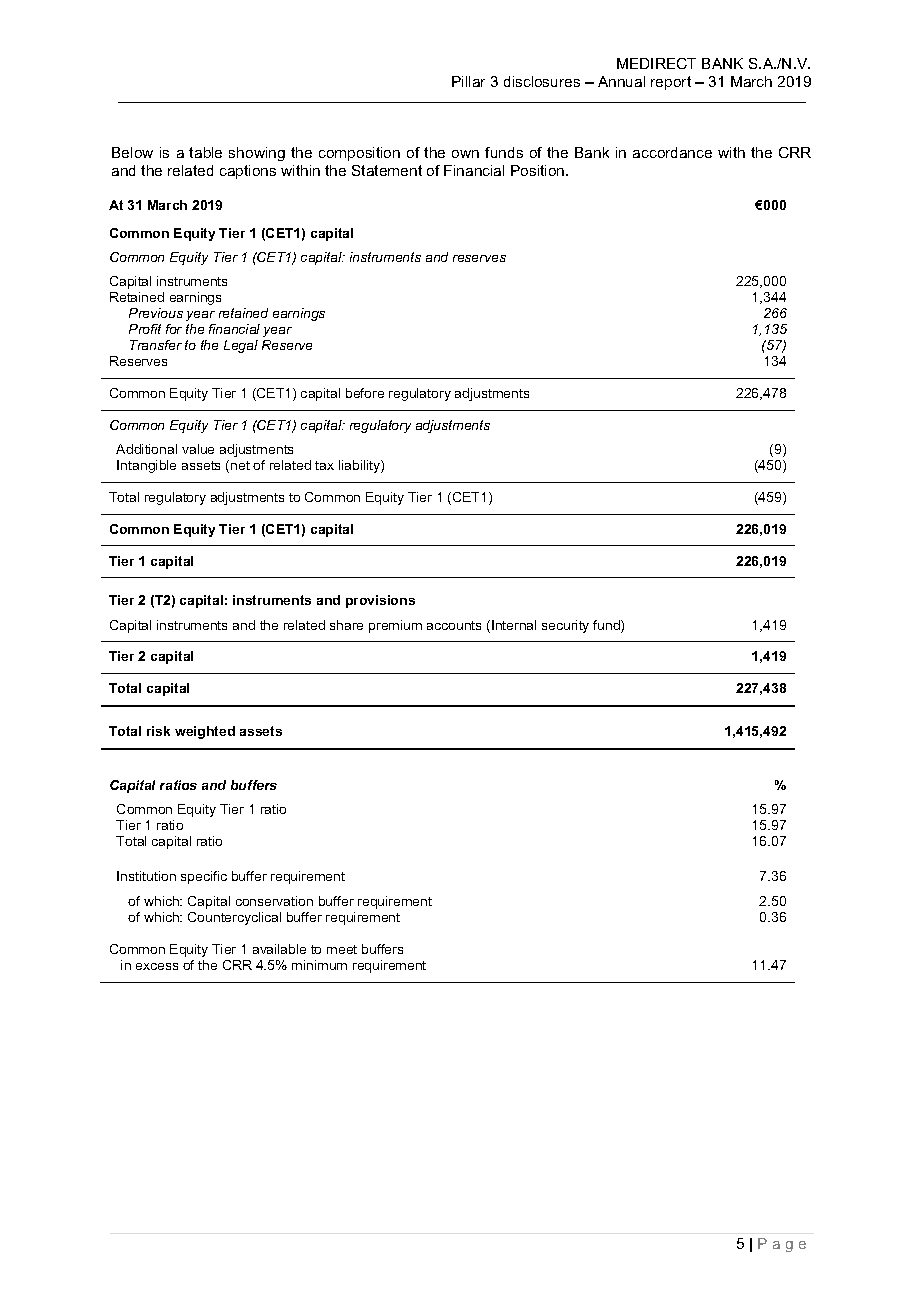  Describe the element at coordinates (240, 465) in the screenshot. I see `net` at that location.
